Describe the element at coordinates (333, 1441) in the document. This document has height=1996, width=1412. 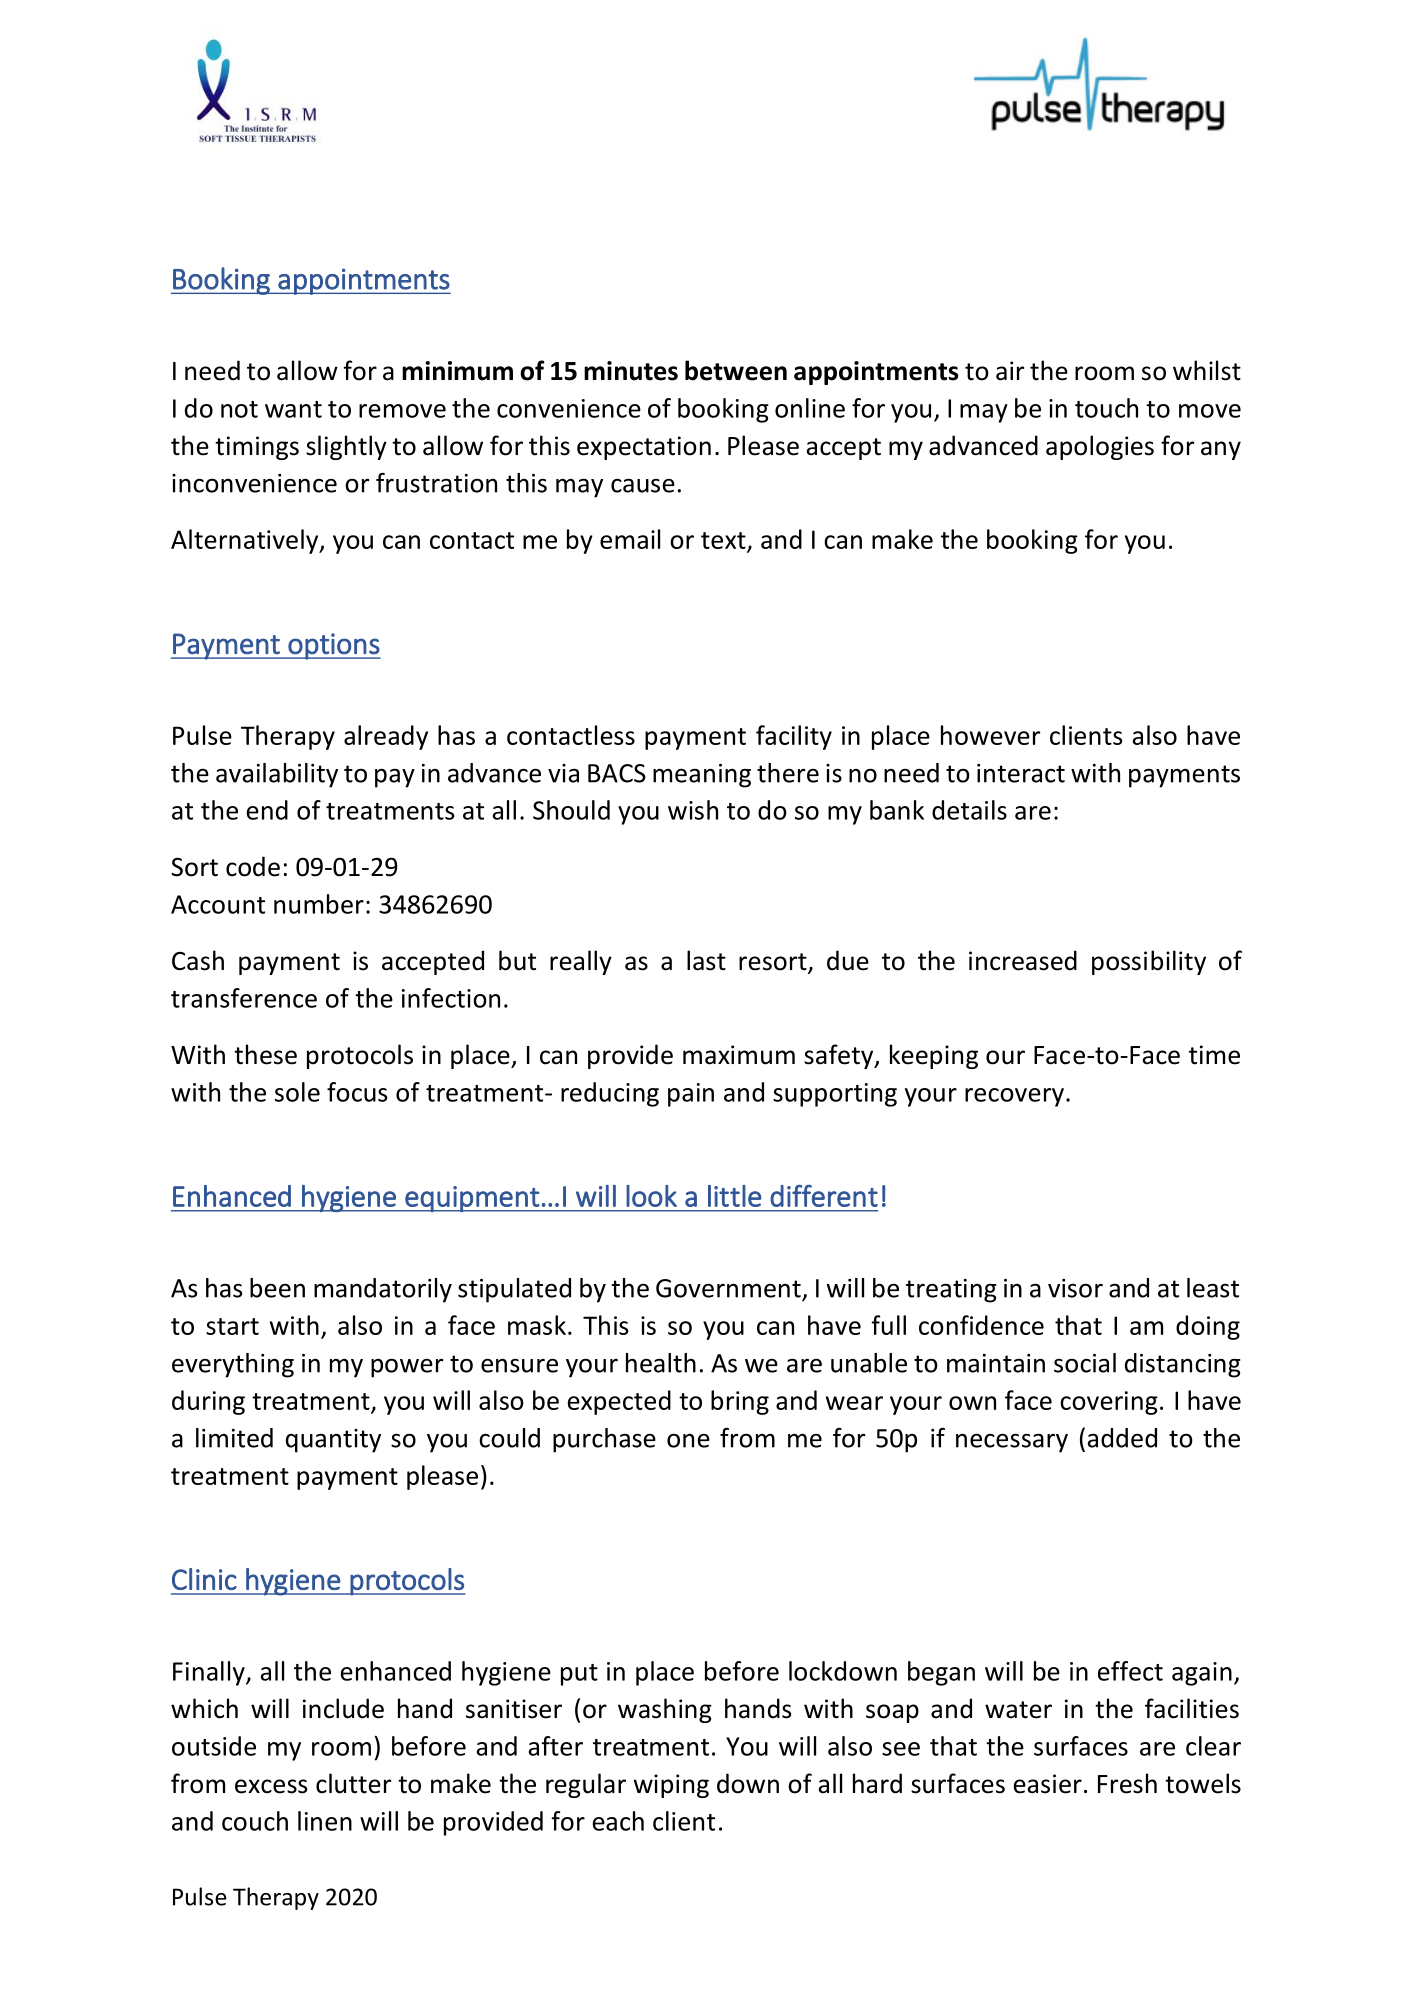
I see `quantity` at that location.
